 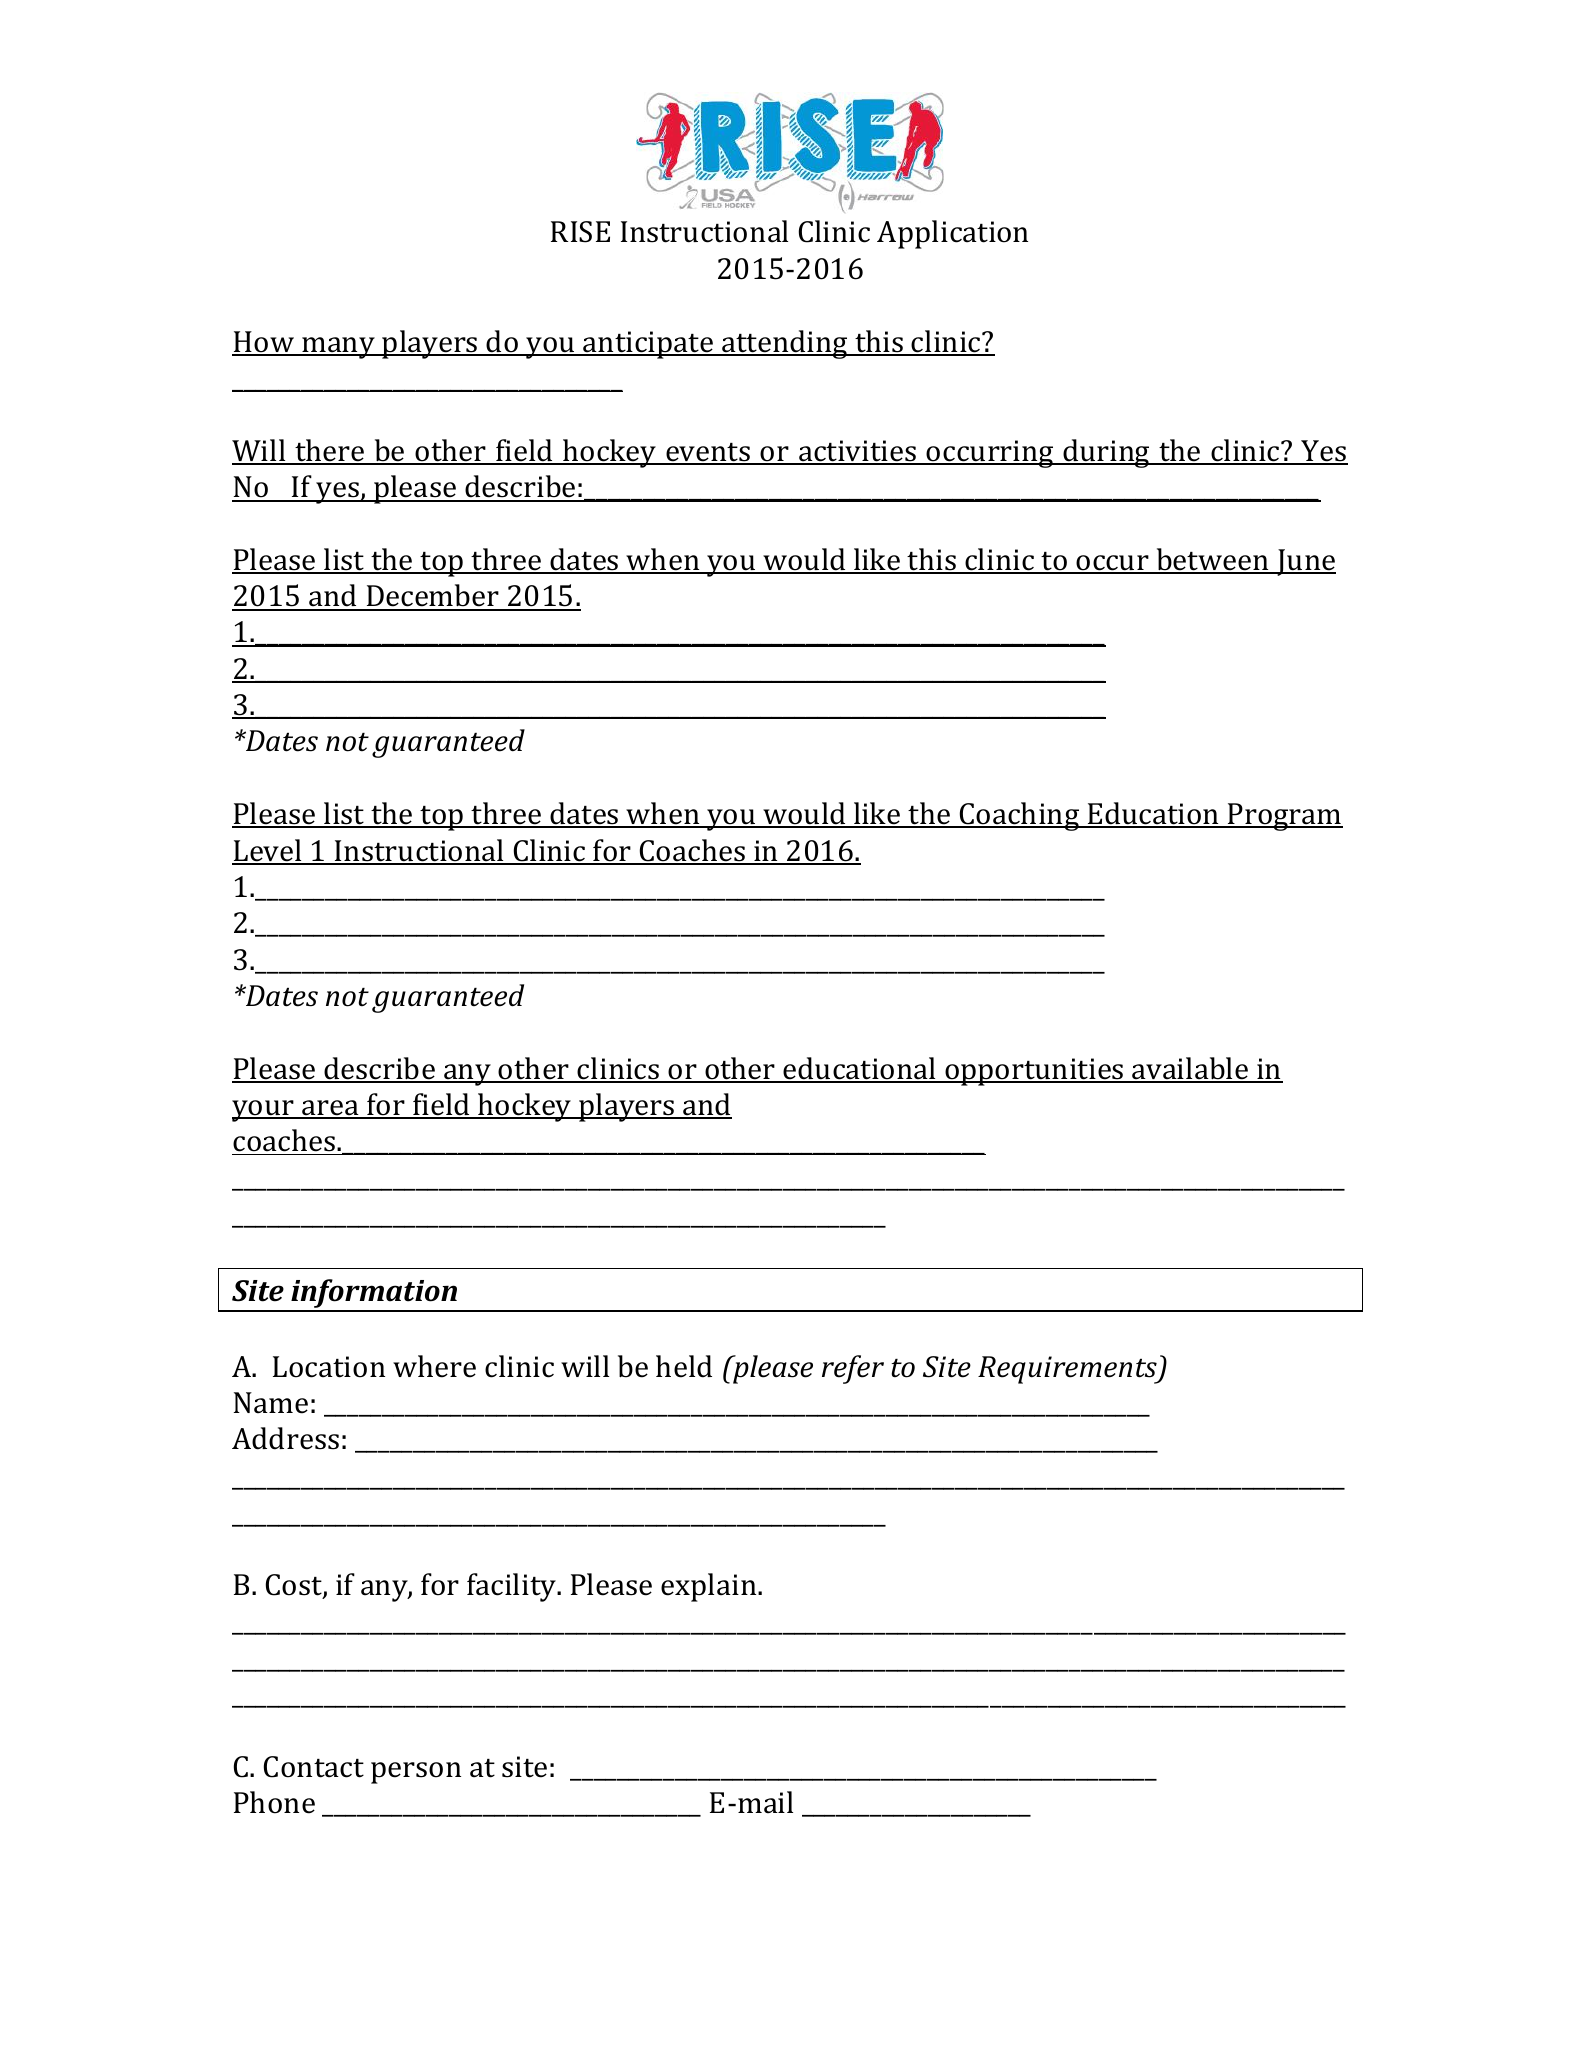 I want to click on Application, so click(x=952, y=234).
